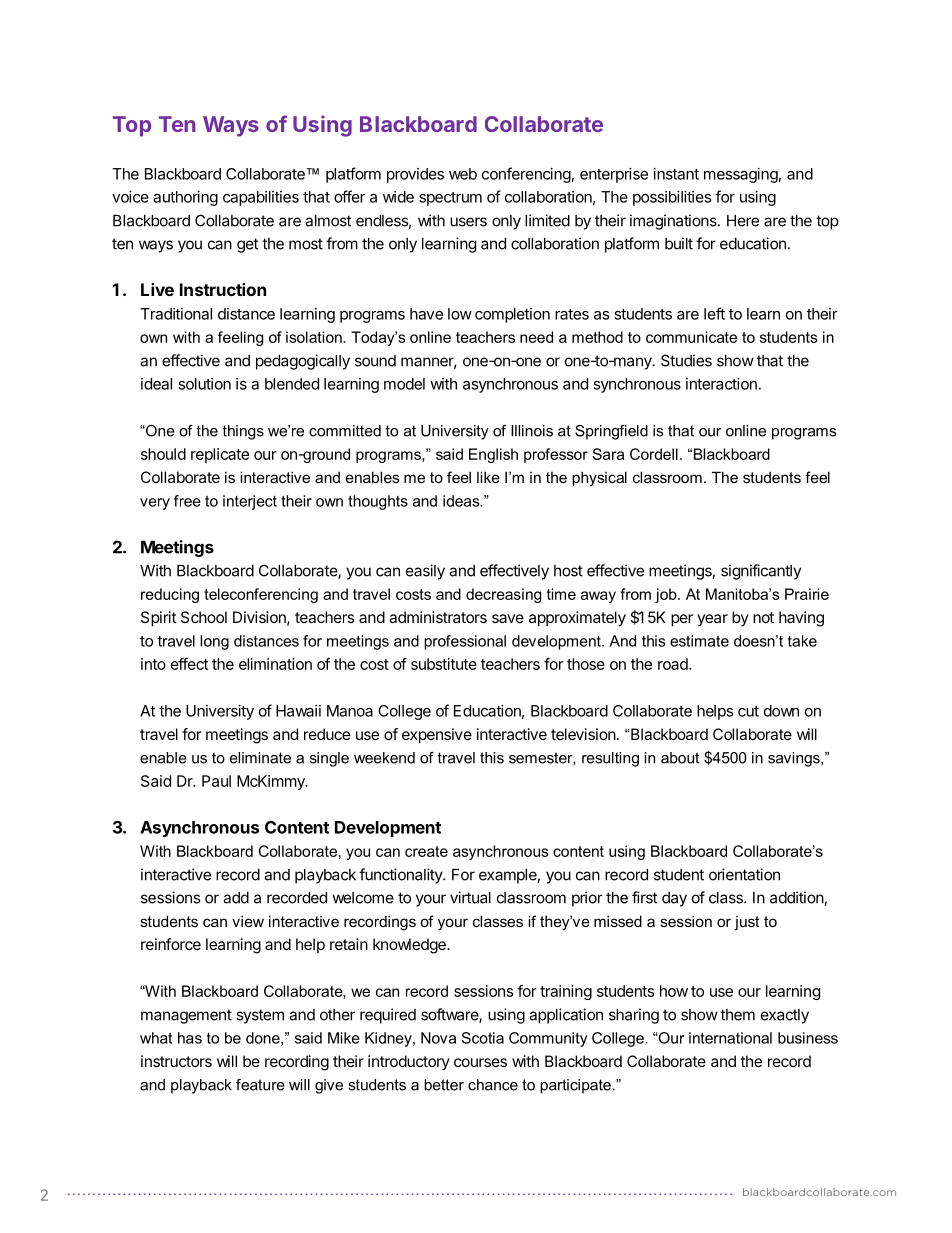 The image size is (952, 1233). I want to click on instructors, so click(176, 1061).
